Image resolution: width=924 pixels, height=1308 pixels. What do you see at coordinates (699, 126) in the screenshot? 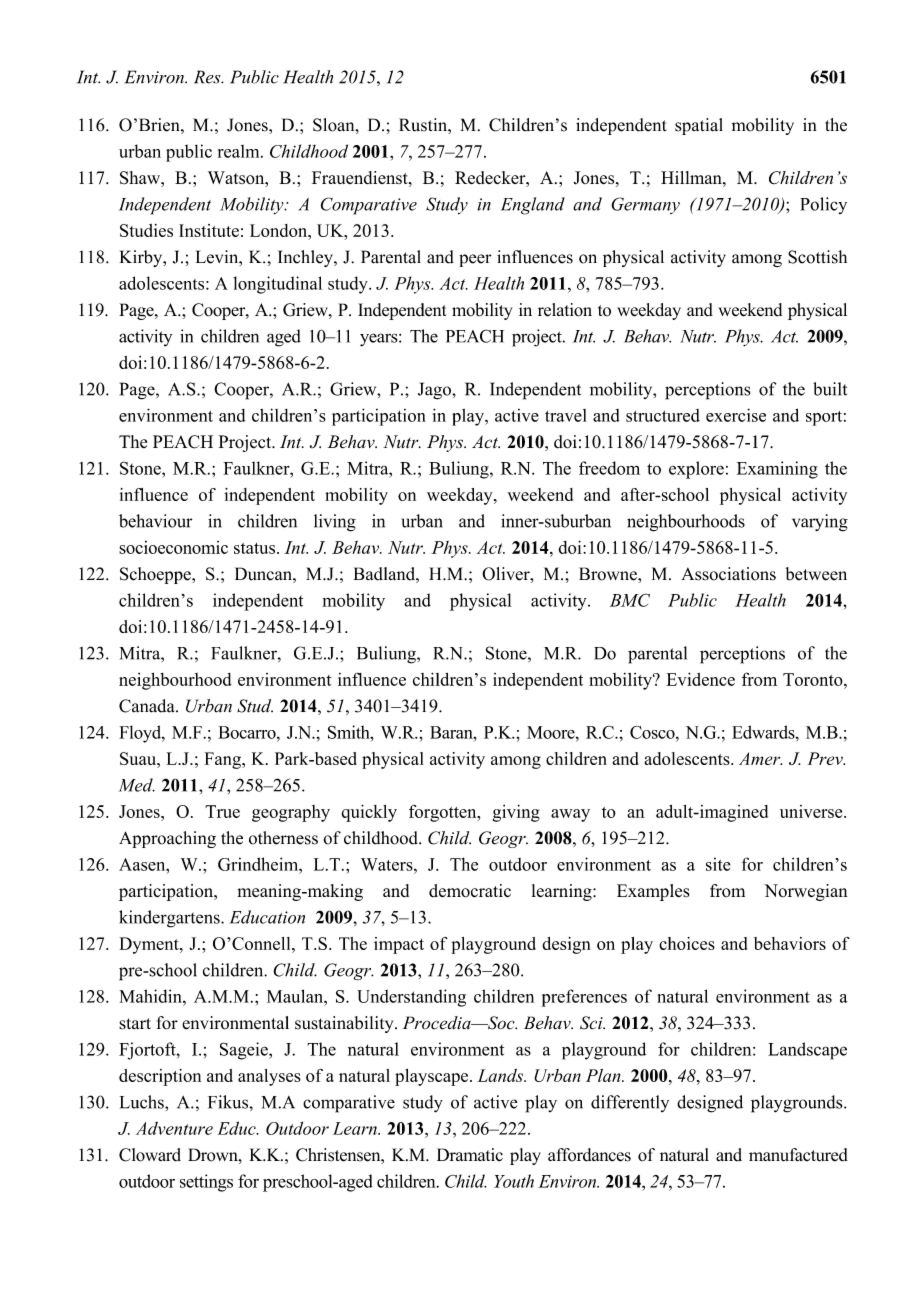
I see `spatial` at bounding box center [699, 126].
